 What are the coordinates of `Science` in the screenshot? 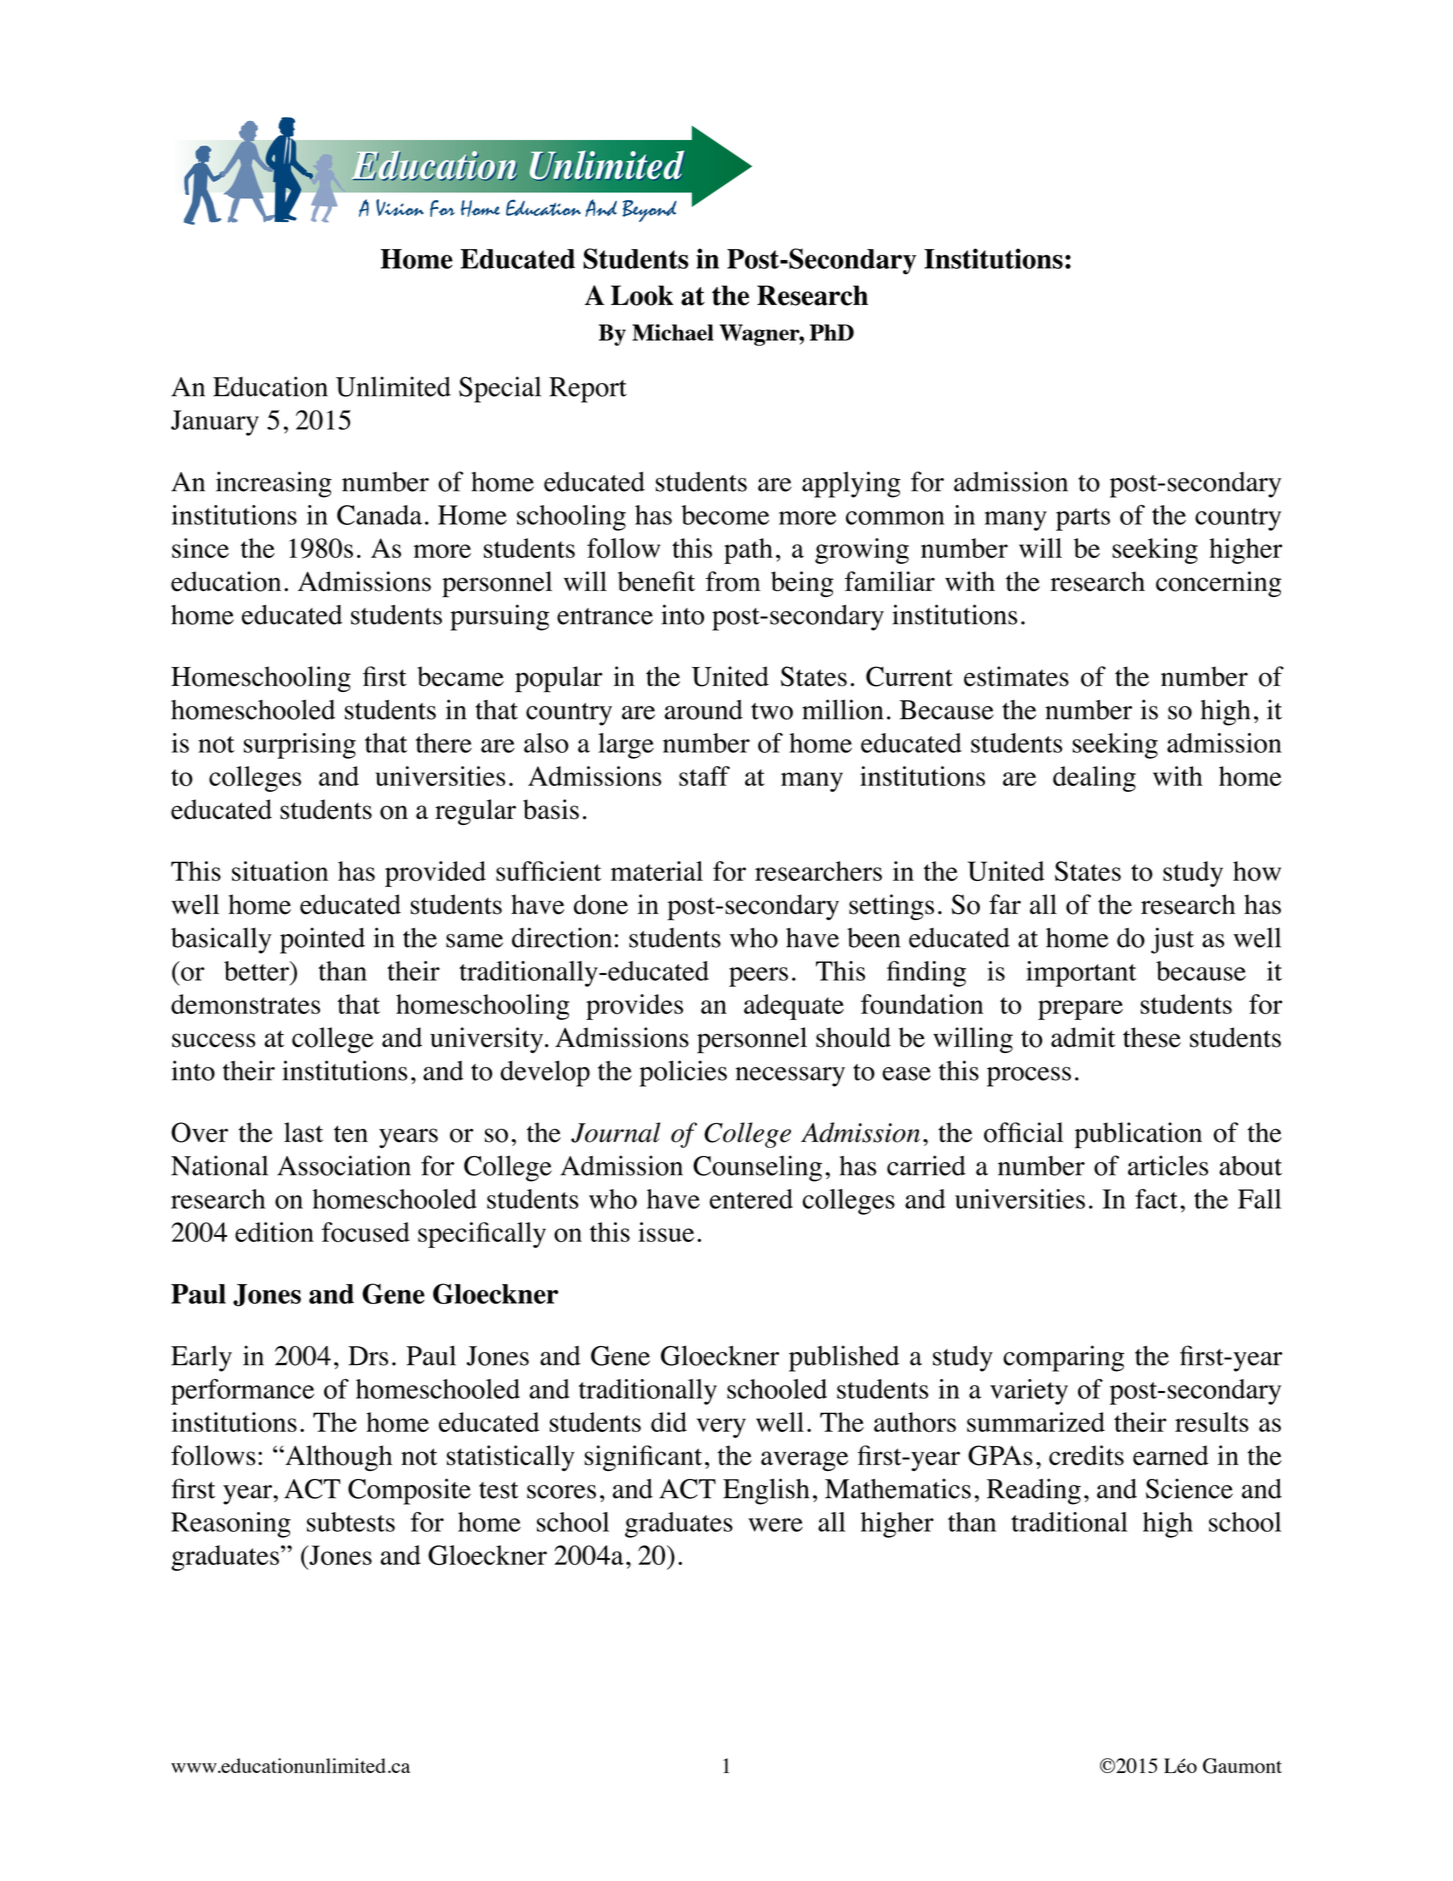 It's located at (1189, 1488).
